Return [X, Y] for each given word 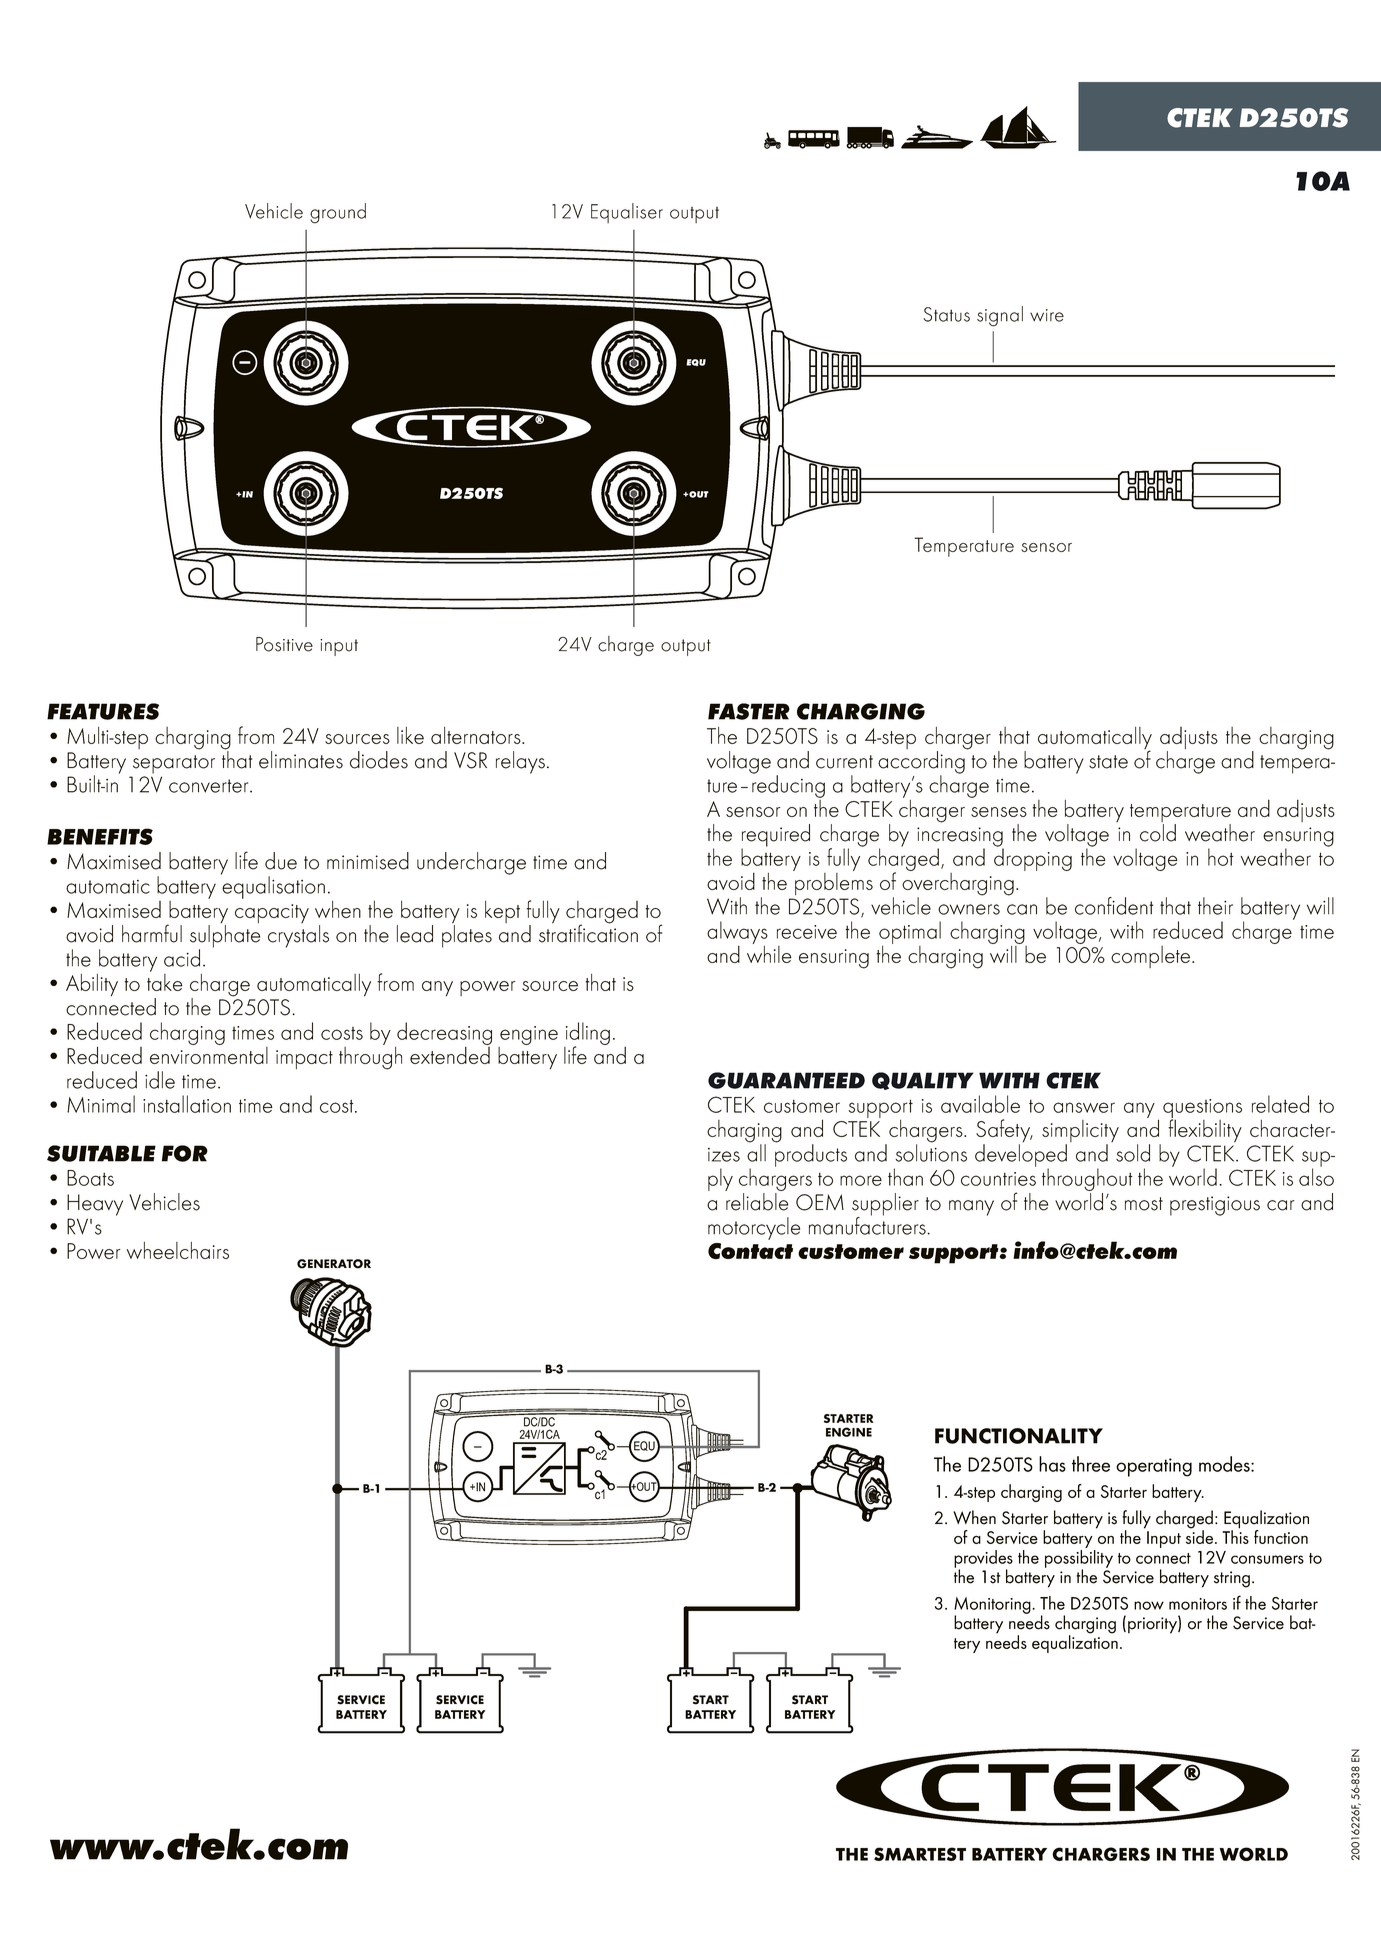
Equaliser [627, 213]
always [737, 934]
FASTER [749, 711]
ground [338, 213]
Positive [284, 644]
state [1108, 762]
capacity [272, 913]
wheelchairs [178, 1250]
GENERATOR [334, 1264]
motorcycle [754, 1228]
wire [1047, 315]
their [1215, 906]
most [1144, 1204]
